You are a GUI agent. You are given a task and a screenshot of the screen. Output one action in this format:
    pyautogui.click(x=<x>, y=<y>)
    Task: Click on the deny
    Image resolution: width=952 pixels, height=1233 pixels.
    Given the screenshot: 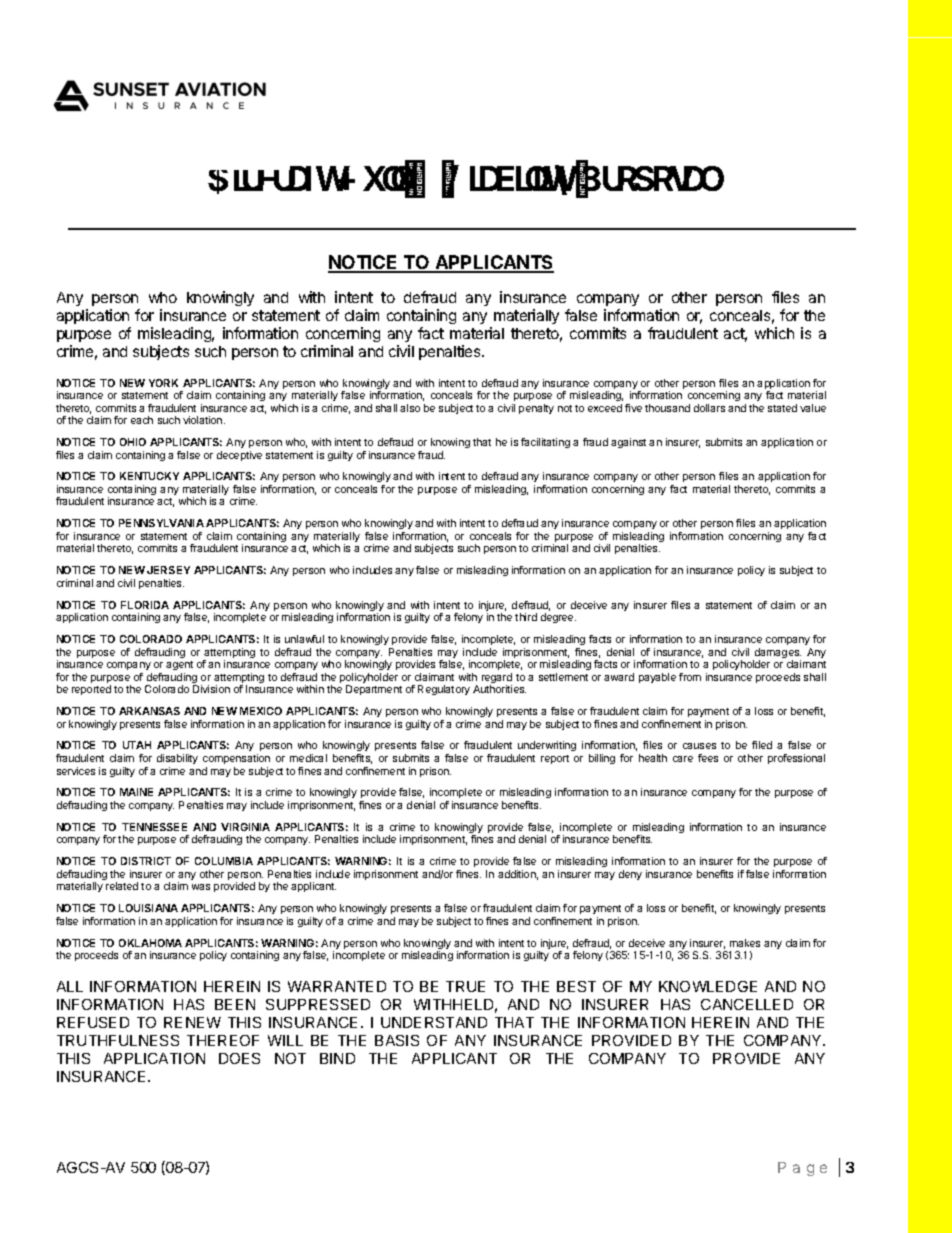 What is the action you would take?
    pyautogui.click(x=630, y=875)
